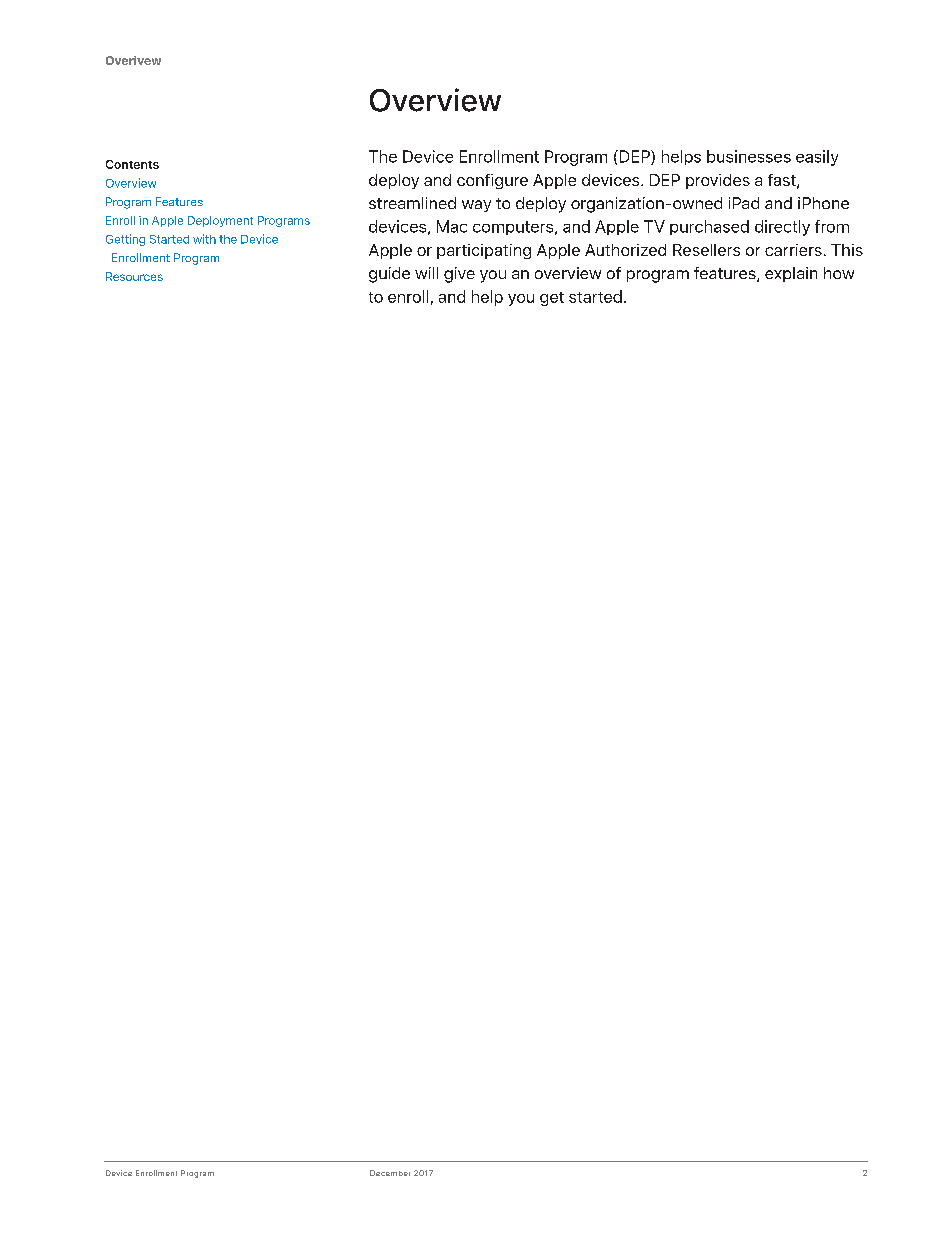 The width and height of the screenshot is (952, 1233). I want to click on December, so click(390, 1173).
